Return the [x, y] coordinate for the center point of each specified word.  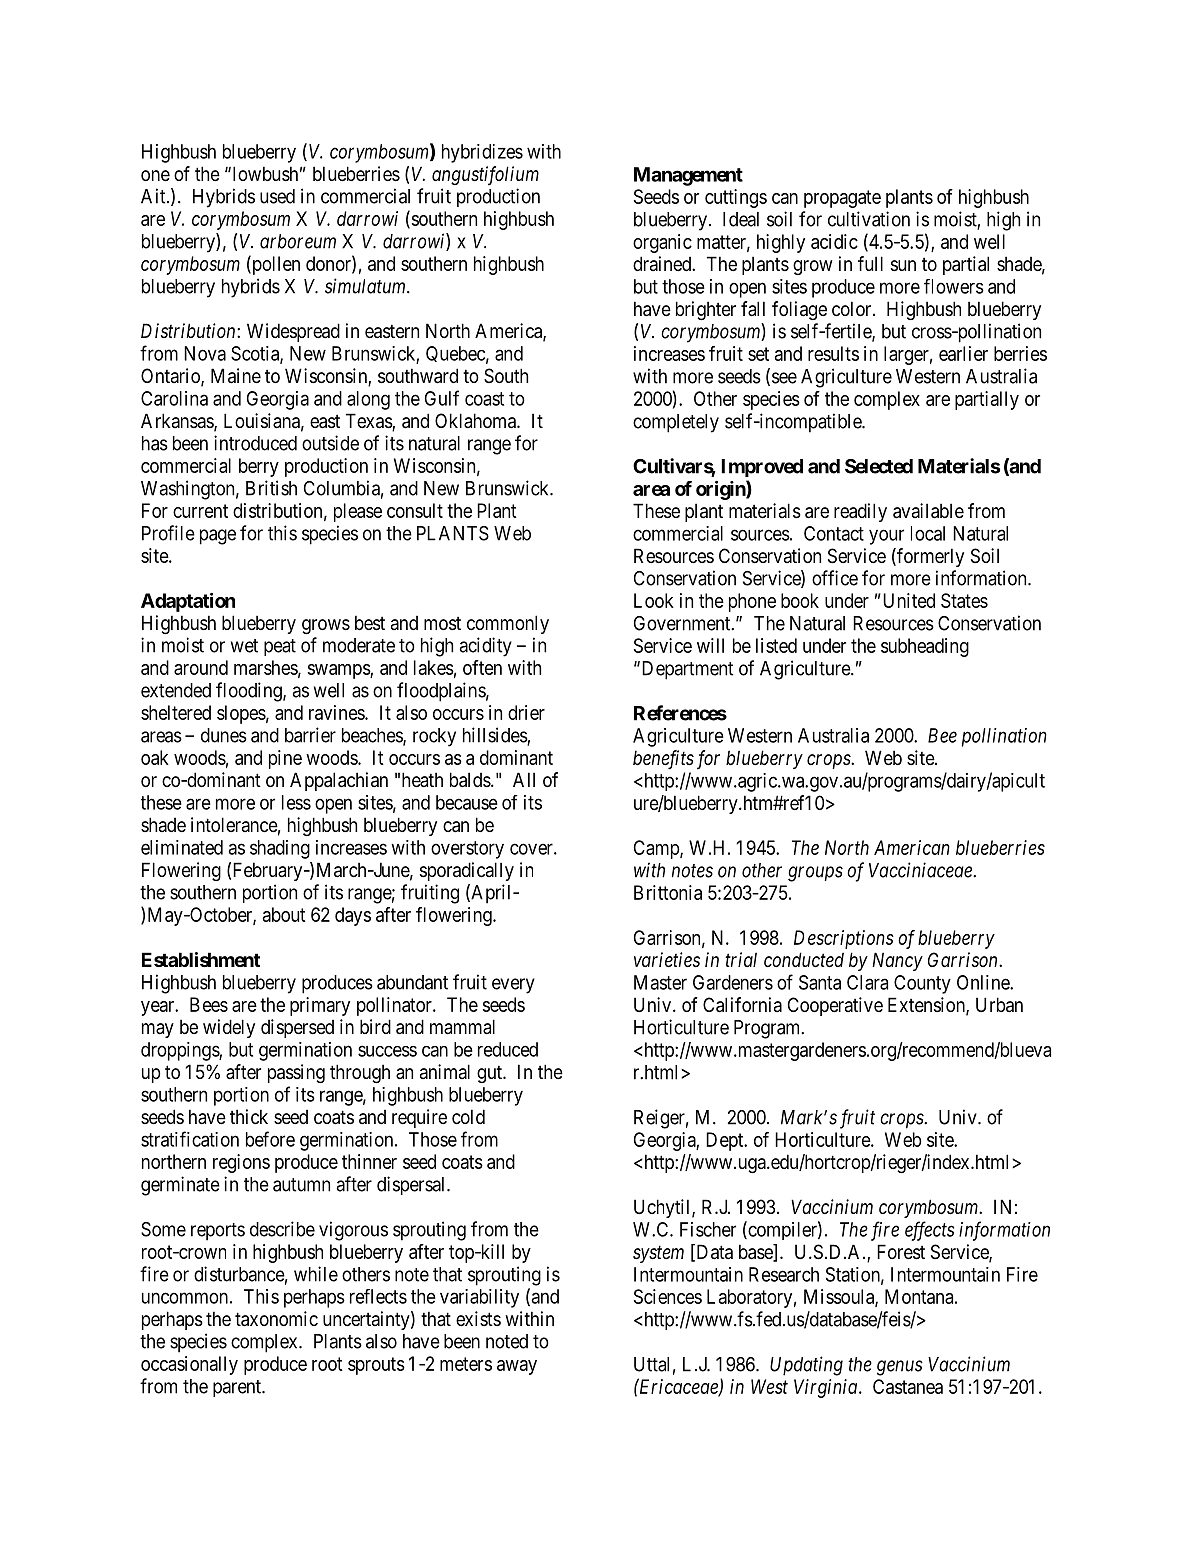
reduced [508, 1049]
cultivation [869, 219]
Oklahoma [476, 421]
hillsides [495, 736]
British [271, 488]
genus [900, 1368]
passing [296, 1073]
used [277, 196]
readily [860, 512]
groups [815, 874]
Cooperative [835, 1006]
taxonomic [276, 1319]
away [517, 1367]
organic [662, 243]
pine [285, 759]
